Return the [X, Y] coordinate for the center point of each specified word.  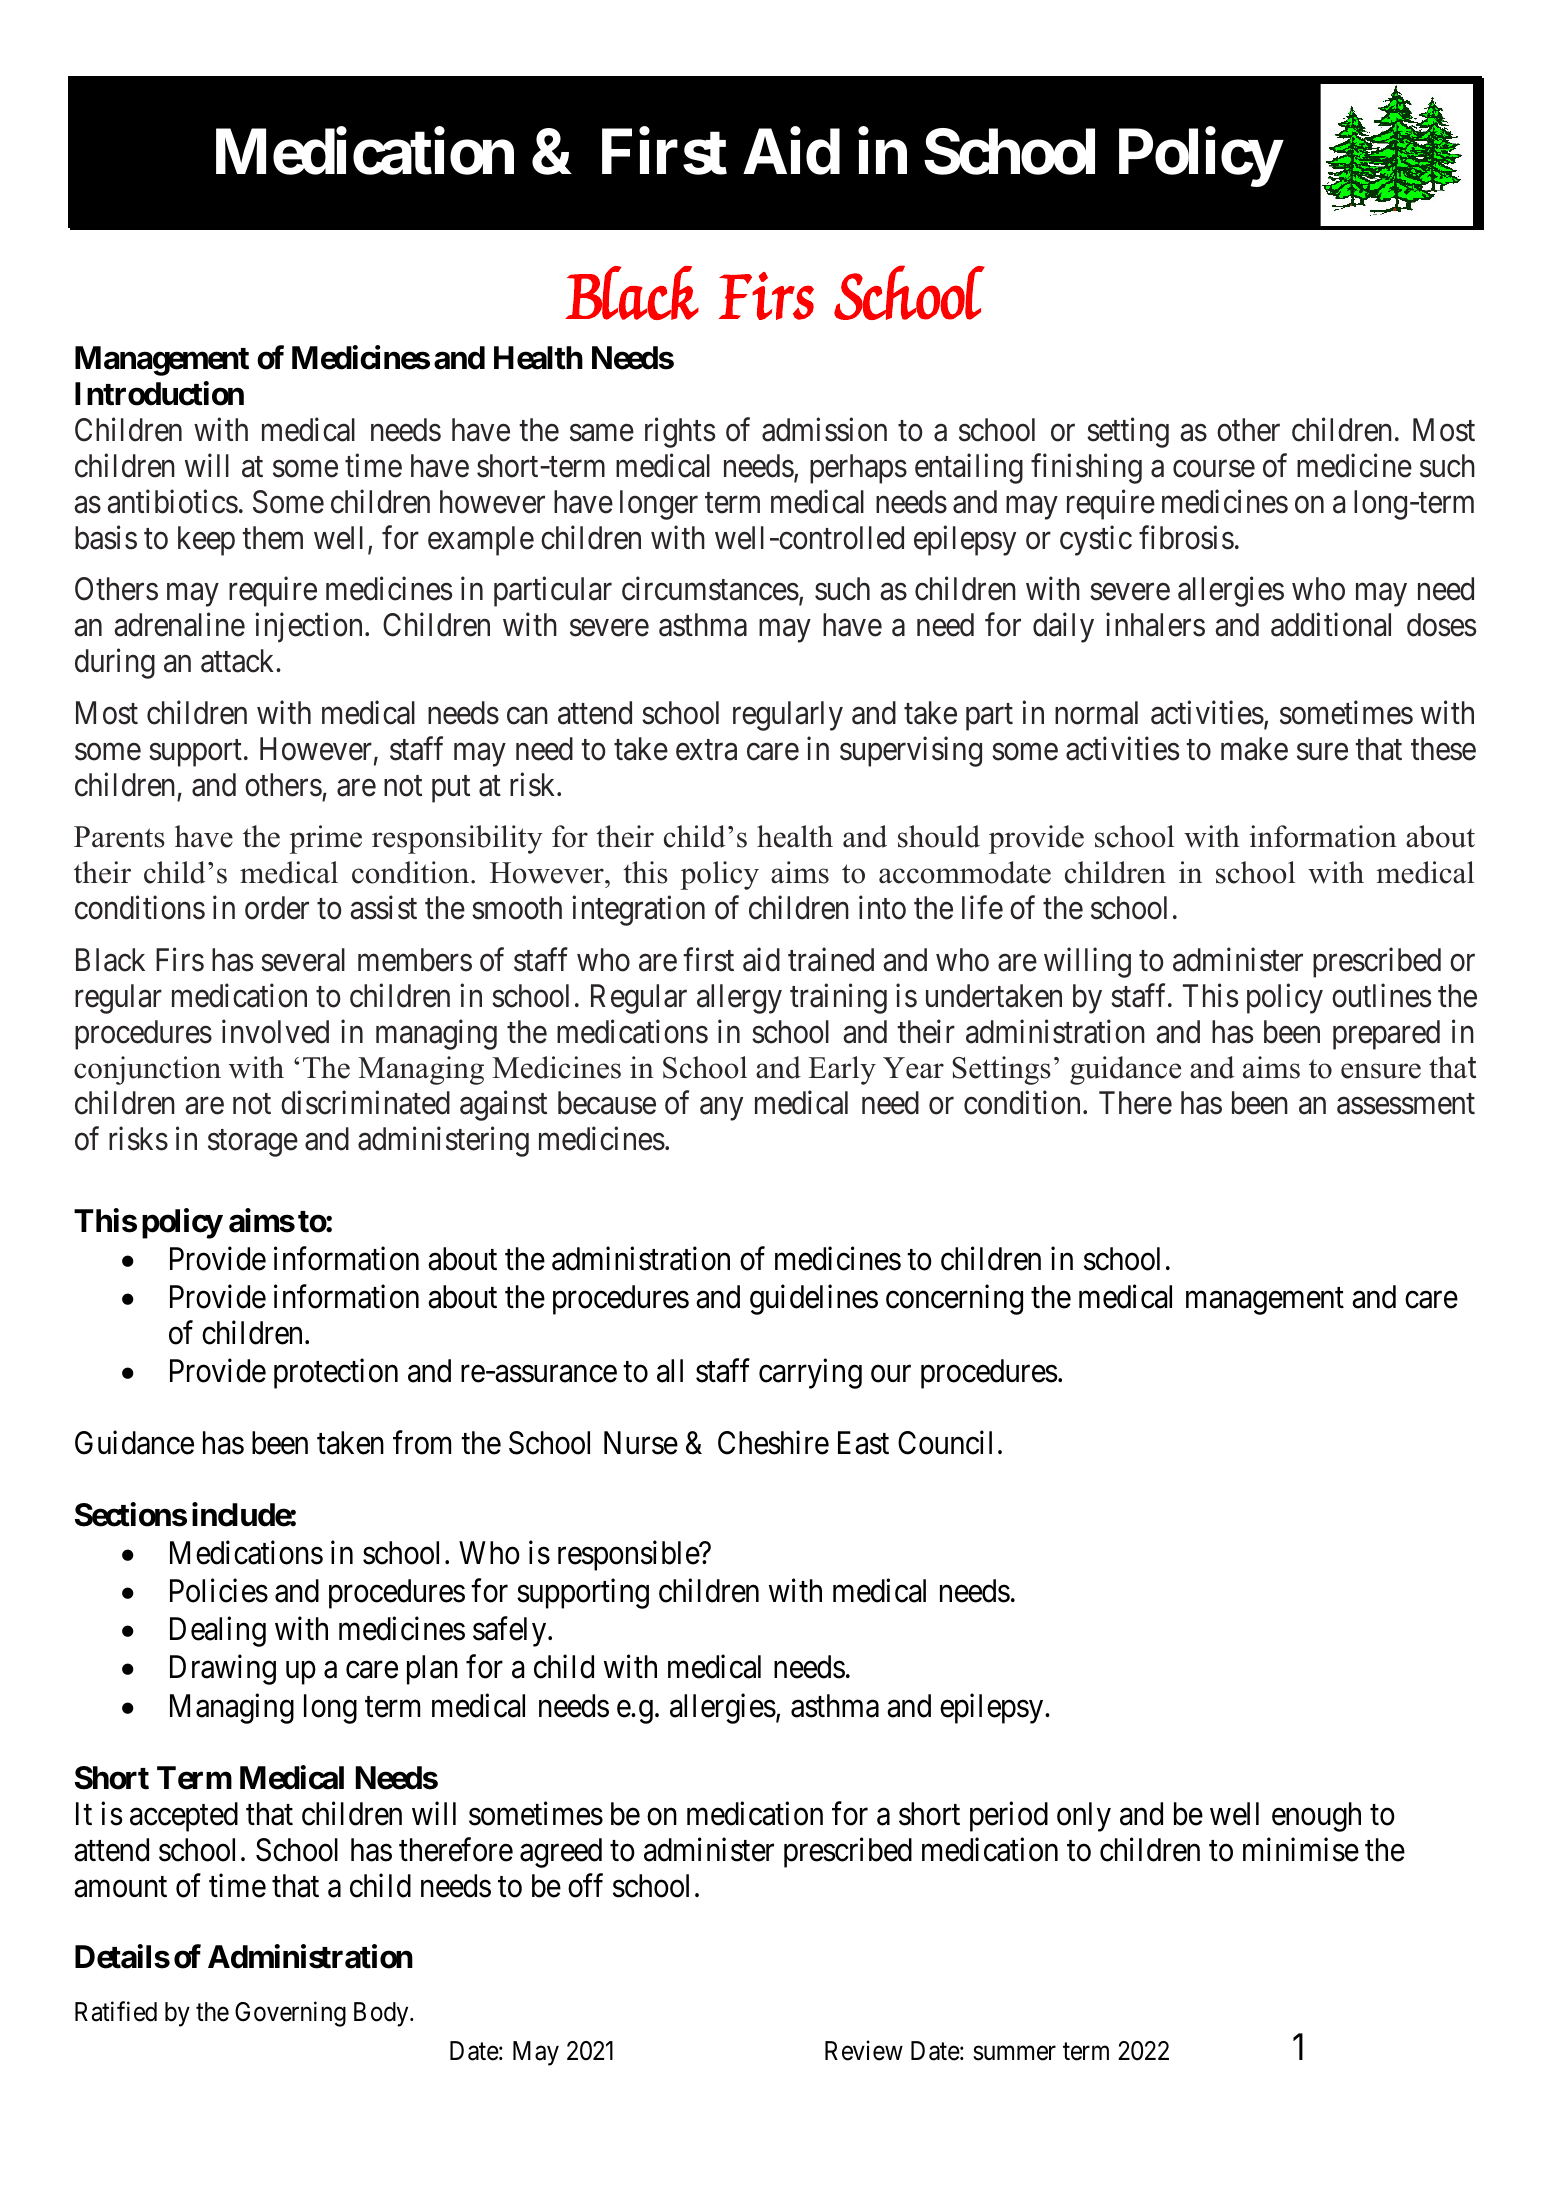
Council [945, 1443]
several [303, 960]
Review [864, 2051]
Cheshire [773, 1443]
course [1214, 469]
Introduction [159, 394]
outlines [1381, 995]
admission [824, 430]
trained [831, 959]
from [422, 1443]
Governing [290, 2014]
